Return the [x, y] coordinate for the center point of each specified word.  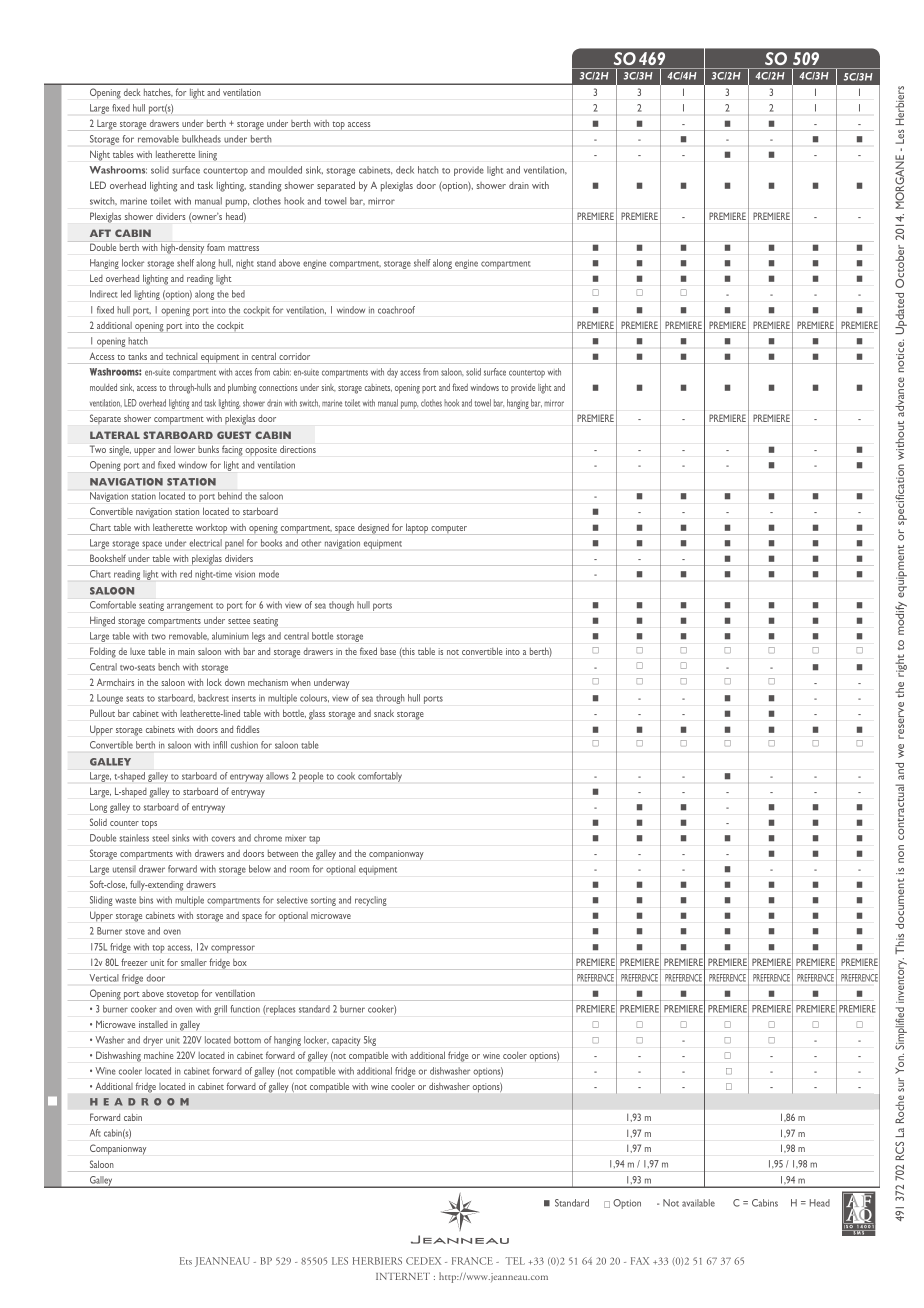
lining [208, 156]
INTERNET [403, 1276]
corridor [294, 356]
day [392, 373]
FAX [640, 1261]
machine [158, 1055]
